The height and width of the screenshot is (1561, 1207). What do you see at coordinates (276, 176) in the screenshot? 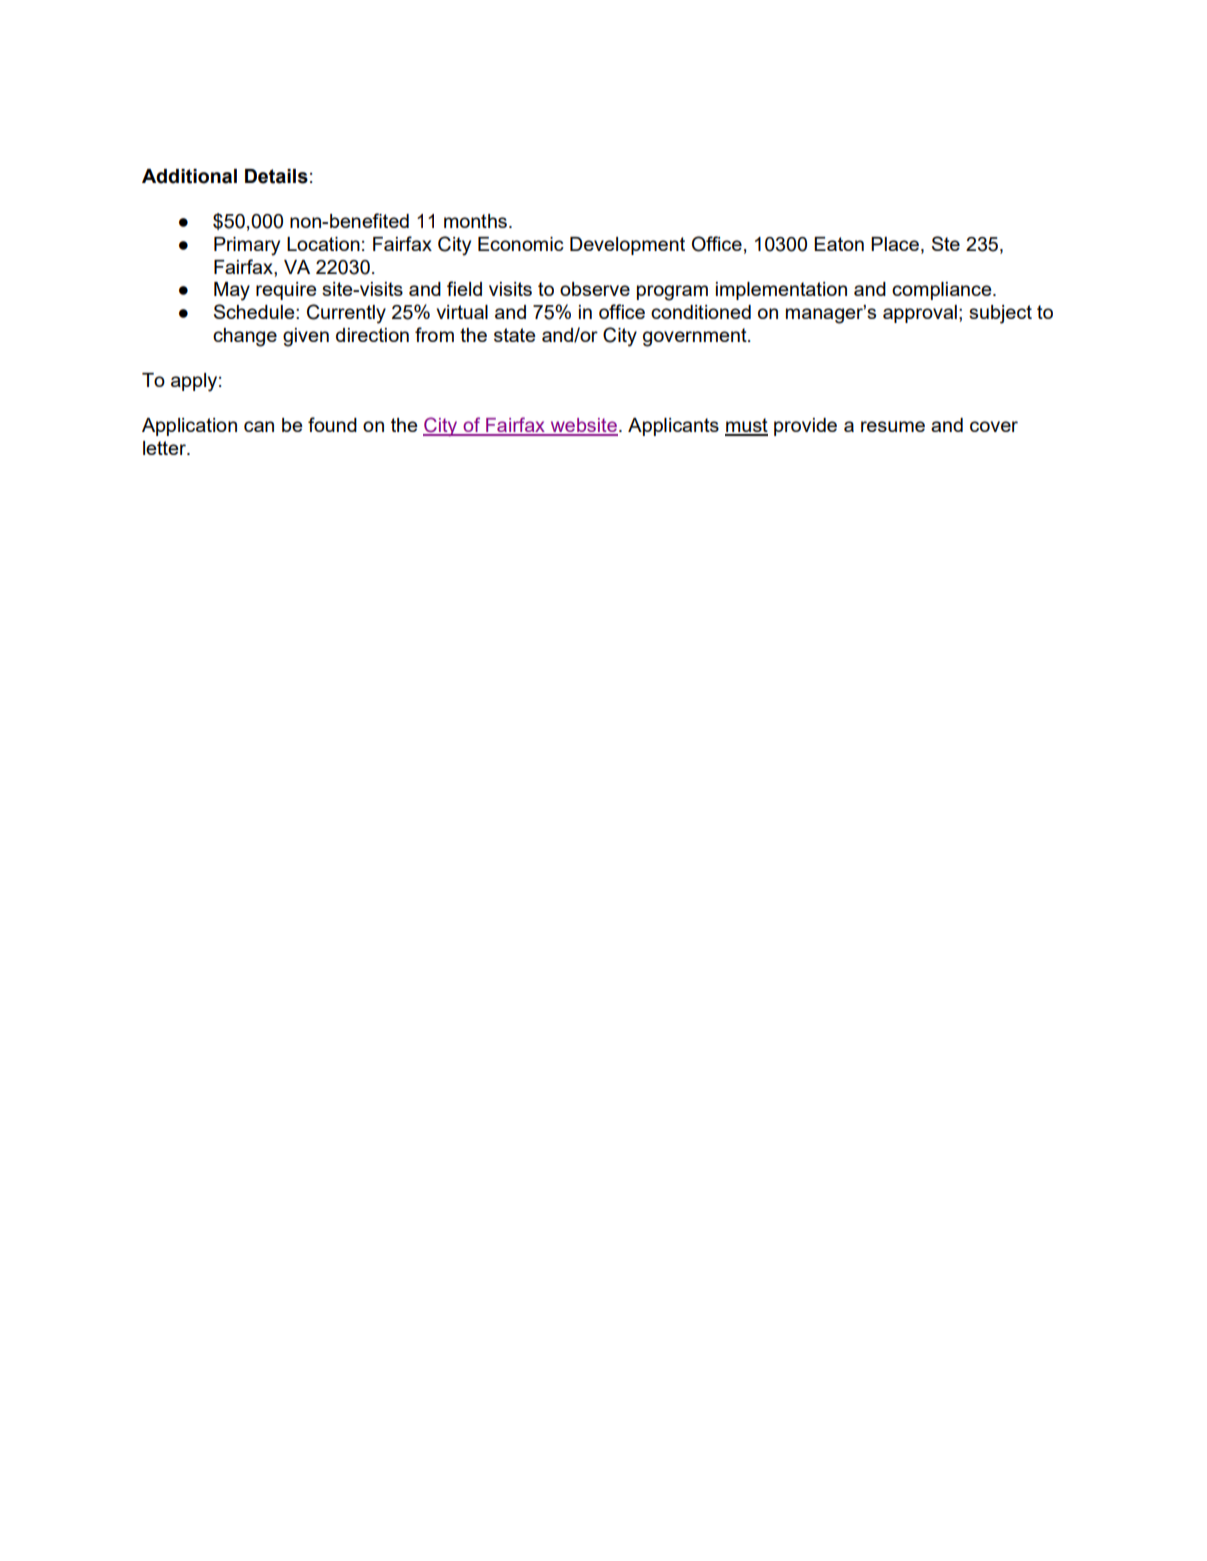
I see `Details` at bounding box center [276, 176].
